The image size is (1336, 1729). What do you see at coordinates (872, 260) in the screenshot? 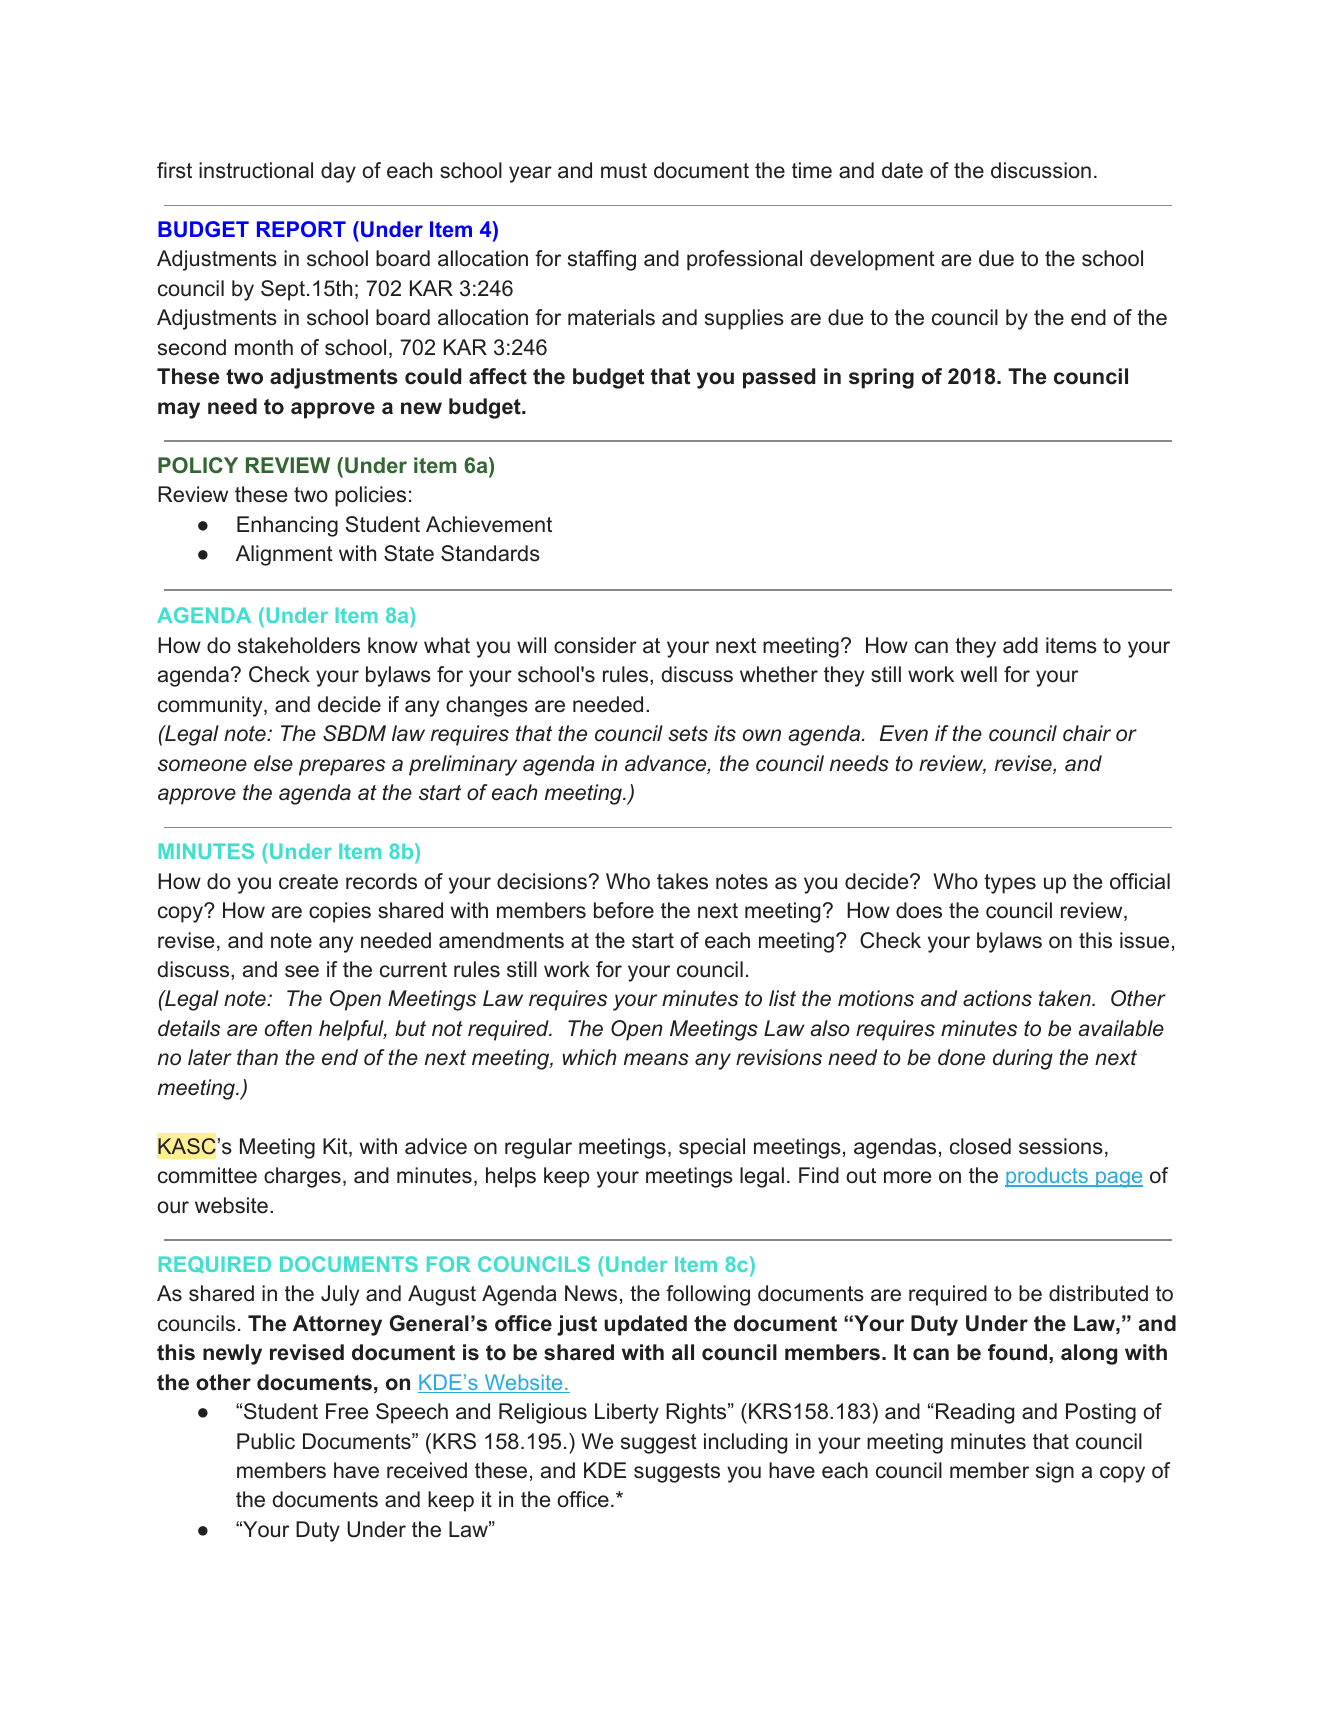
I see `development` at bounding box center [872, 260].
